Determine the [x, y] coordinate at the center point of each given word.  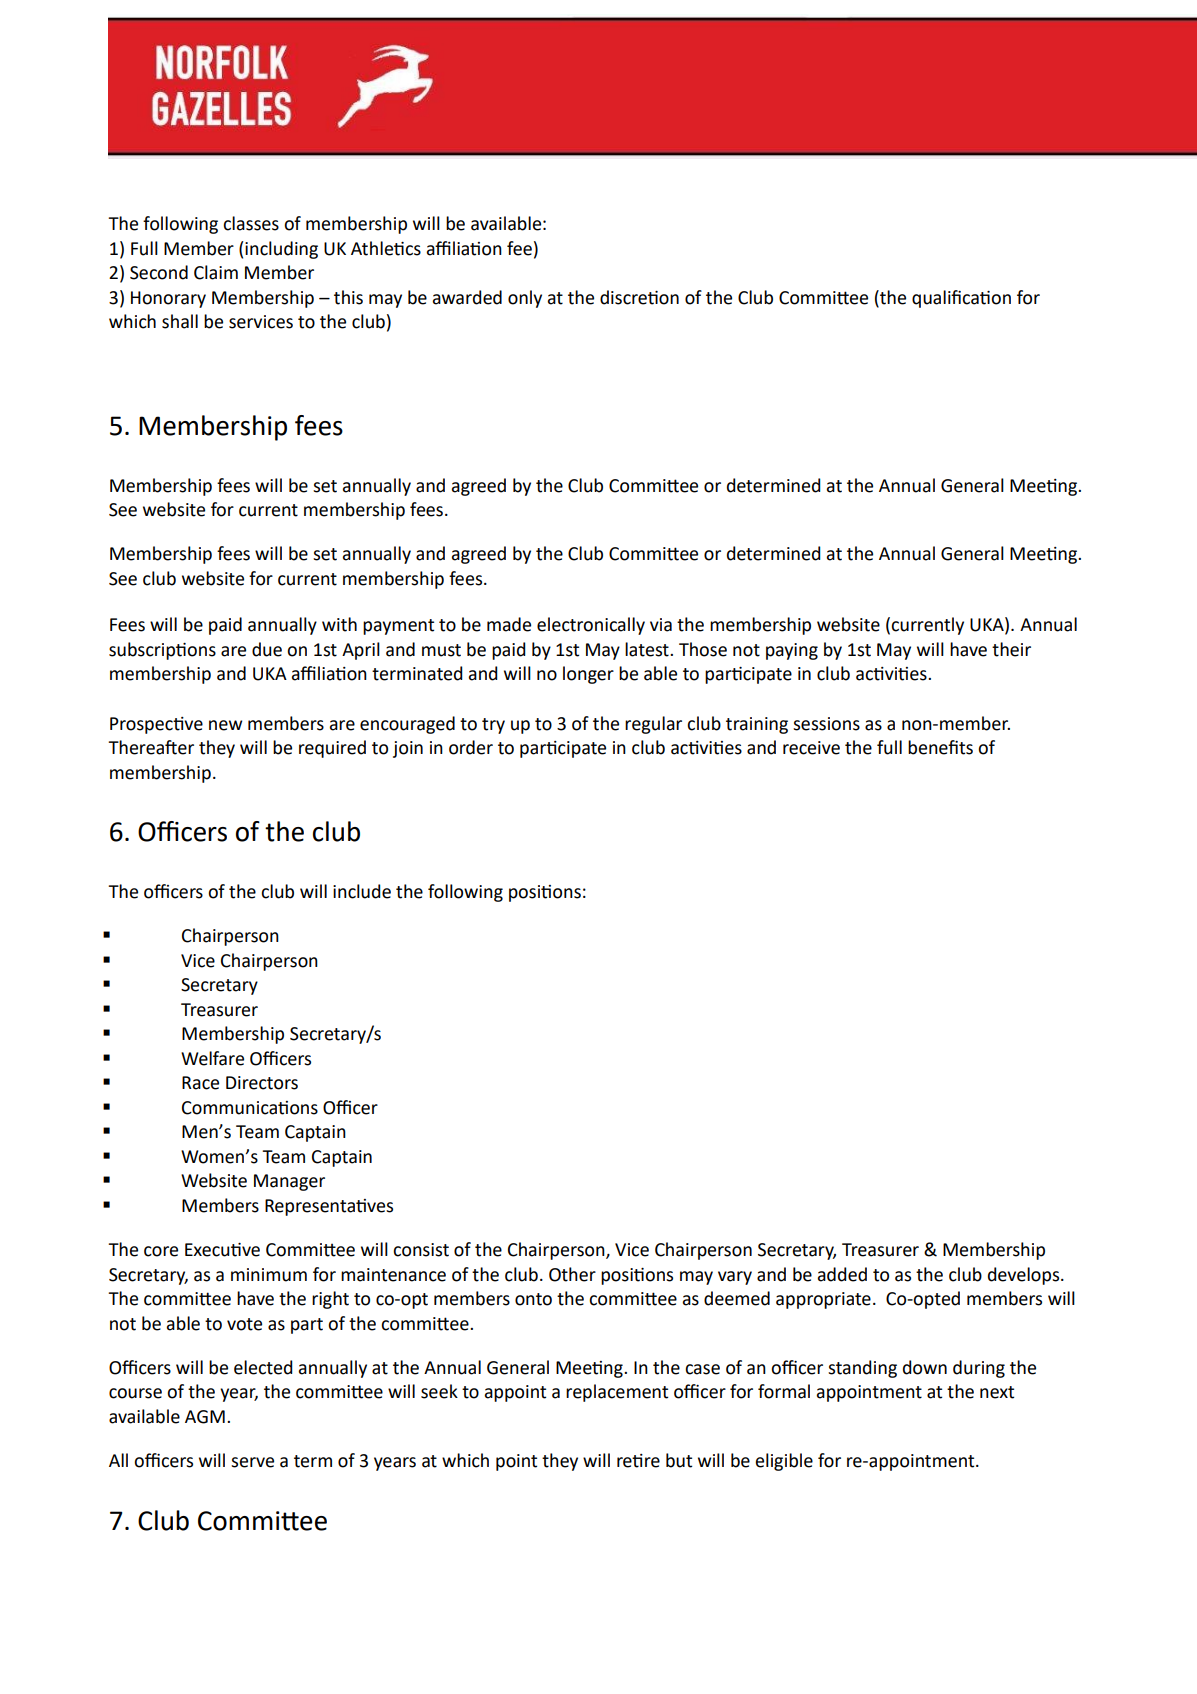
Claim [216, 272]
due [267, 649]
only [525, 299]
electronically [591, 626]
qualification [961, 299]
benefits [940, 747]
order [471, 747]
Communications [250, 1108]
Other [572, 1274]
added [842, 1274]
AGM [205, 1417]
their [1011, 649]
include [362, 891]
